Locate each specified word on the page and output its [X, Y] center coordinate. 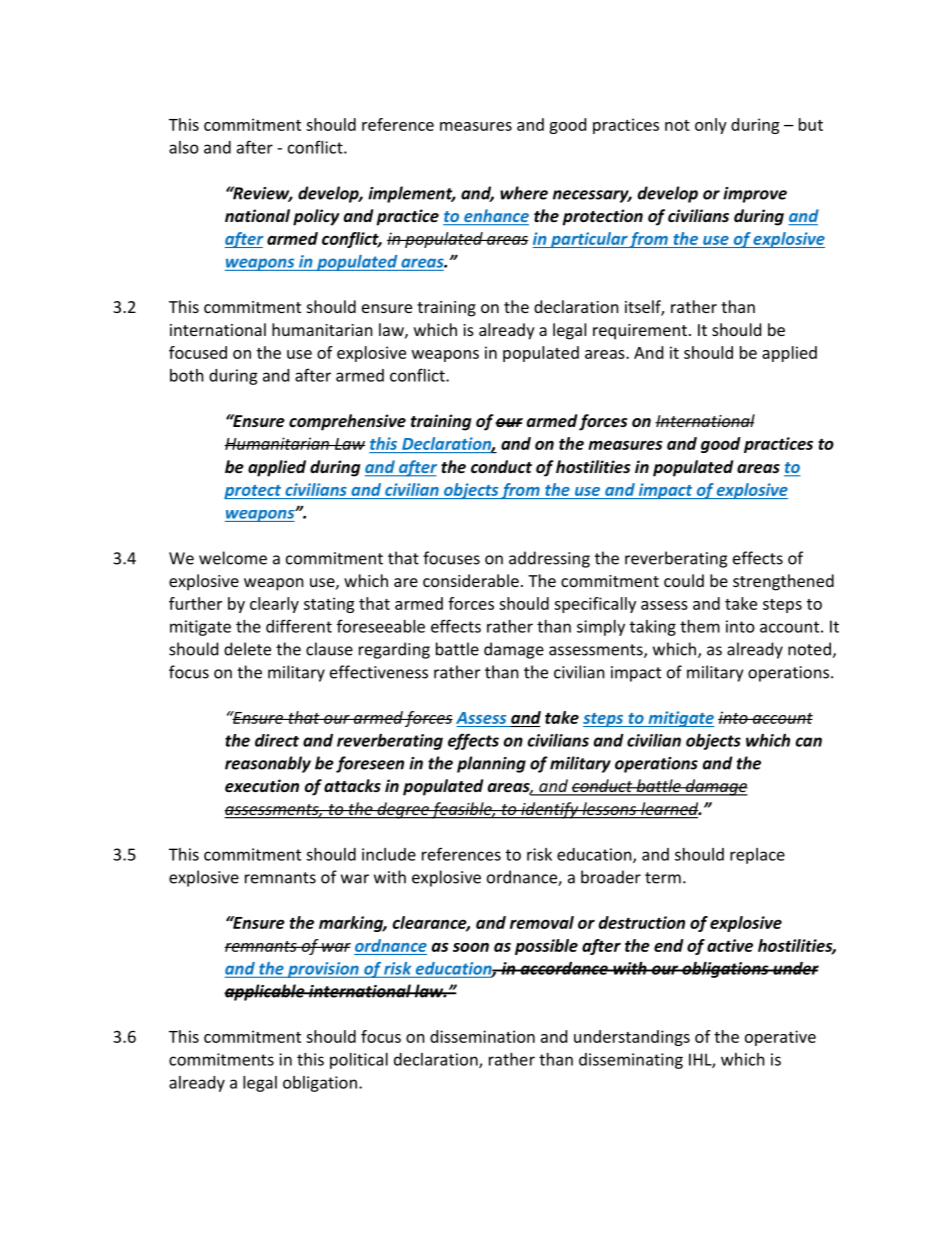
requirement [640, 332]
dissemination [482, 1036]
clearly [274, 605]
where [524, 193]
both [187, 375]
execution [262, 785]
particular [588, 240]
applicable [265, 992]
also [184, 147]
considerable [471, 580]
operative [780, 1038]
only [711, 126]
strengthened [783, 582]
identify [550, 810]
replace [757, 856]
